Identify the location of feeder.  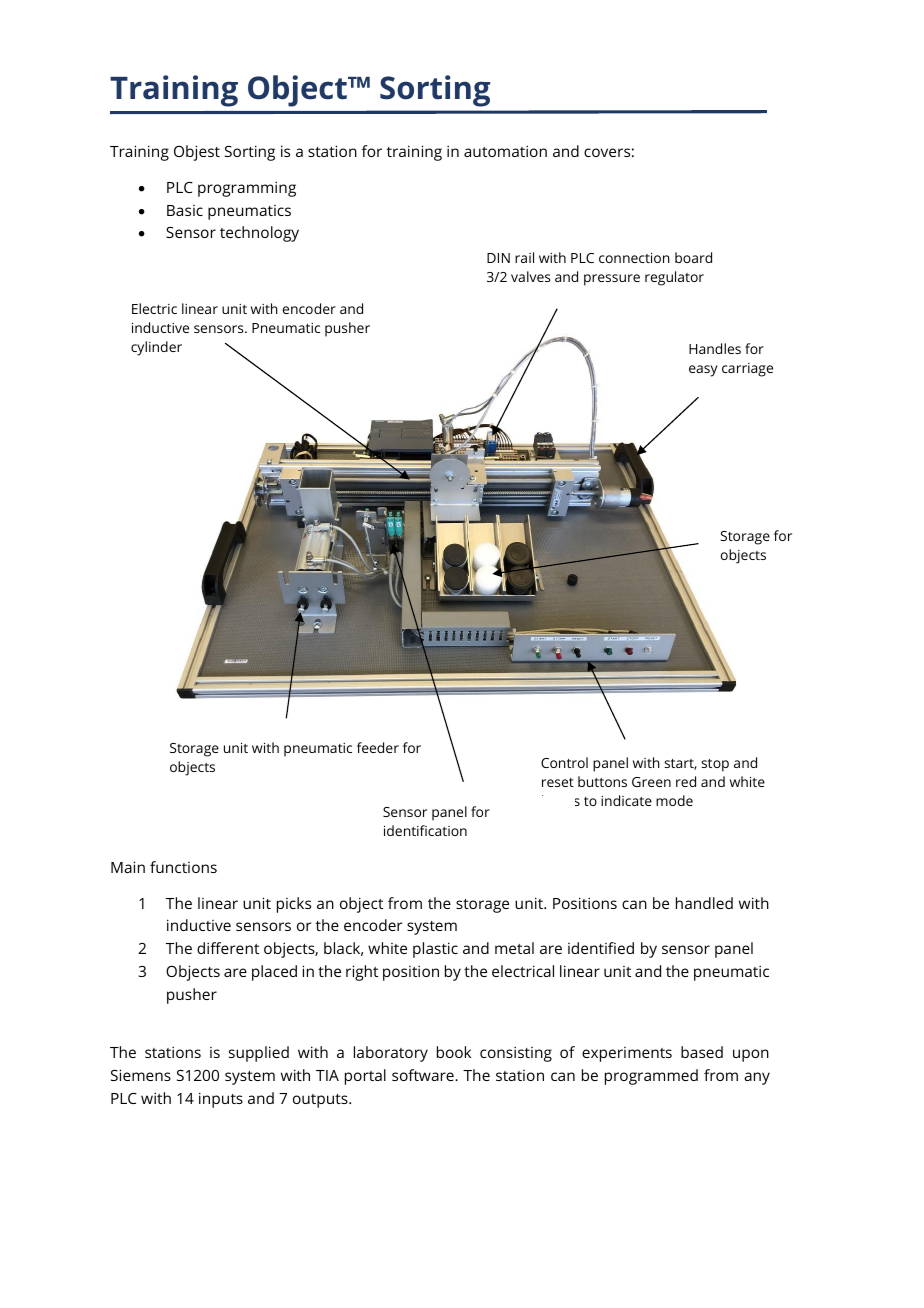
(378, 747).
